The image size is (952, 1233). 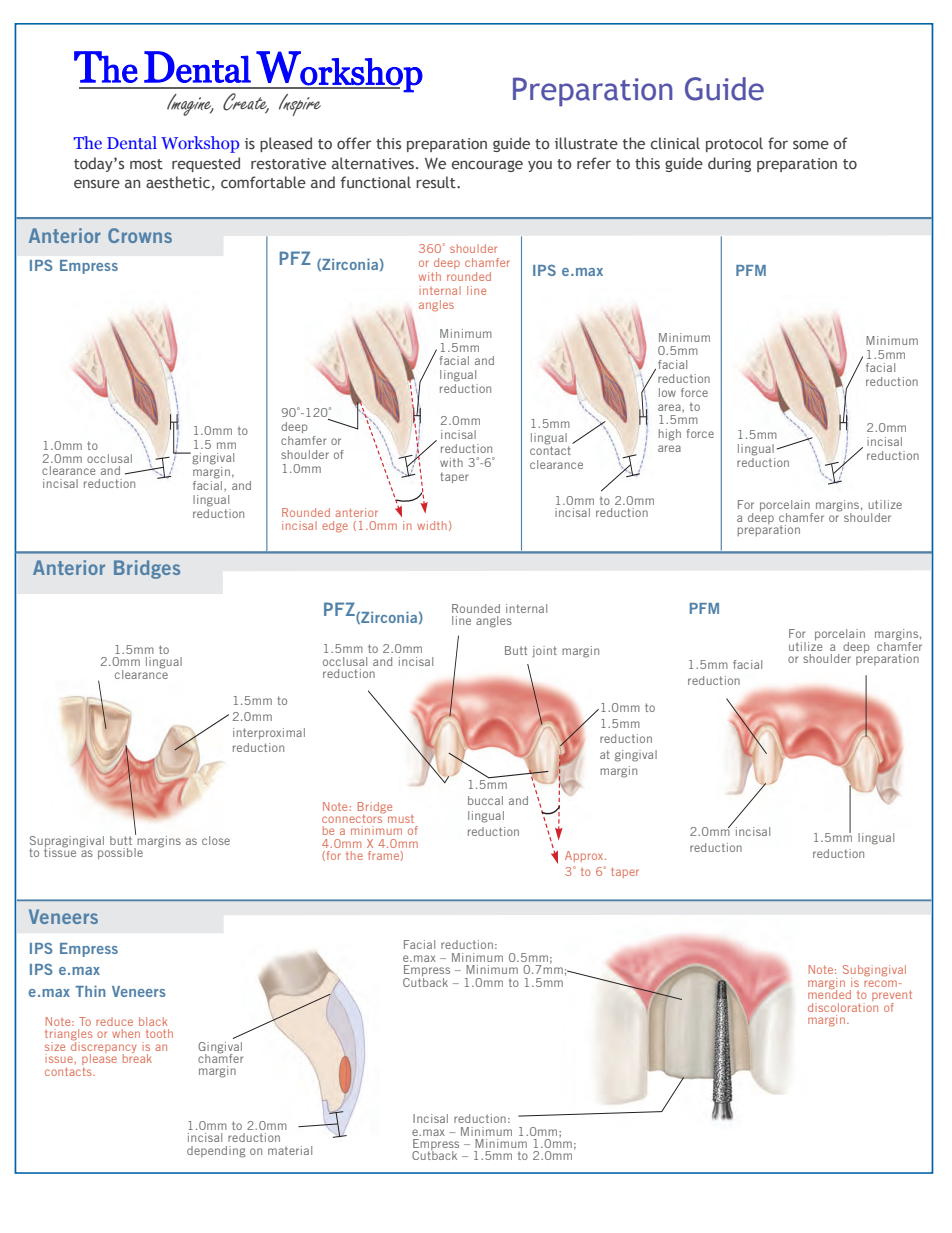 I want to click on width, so click(x=432, y=525).
